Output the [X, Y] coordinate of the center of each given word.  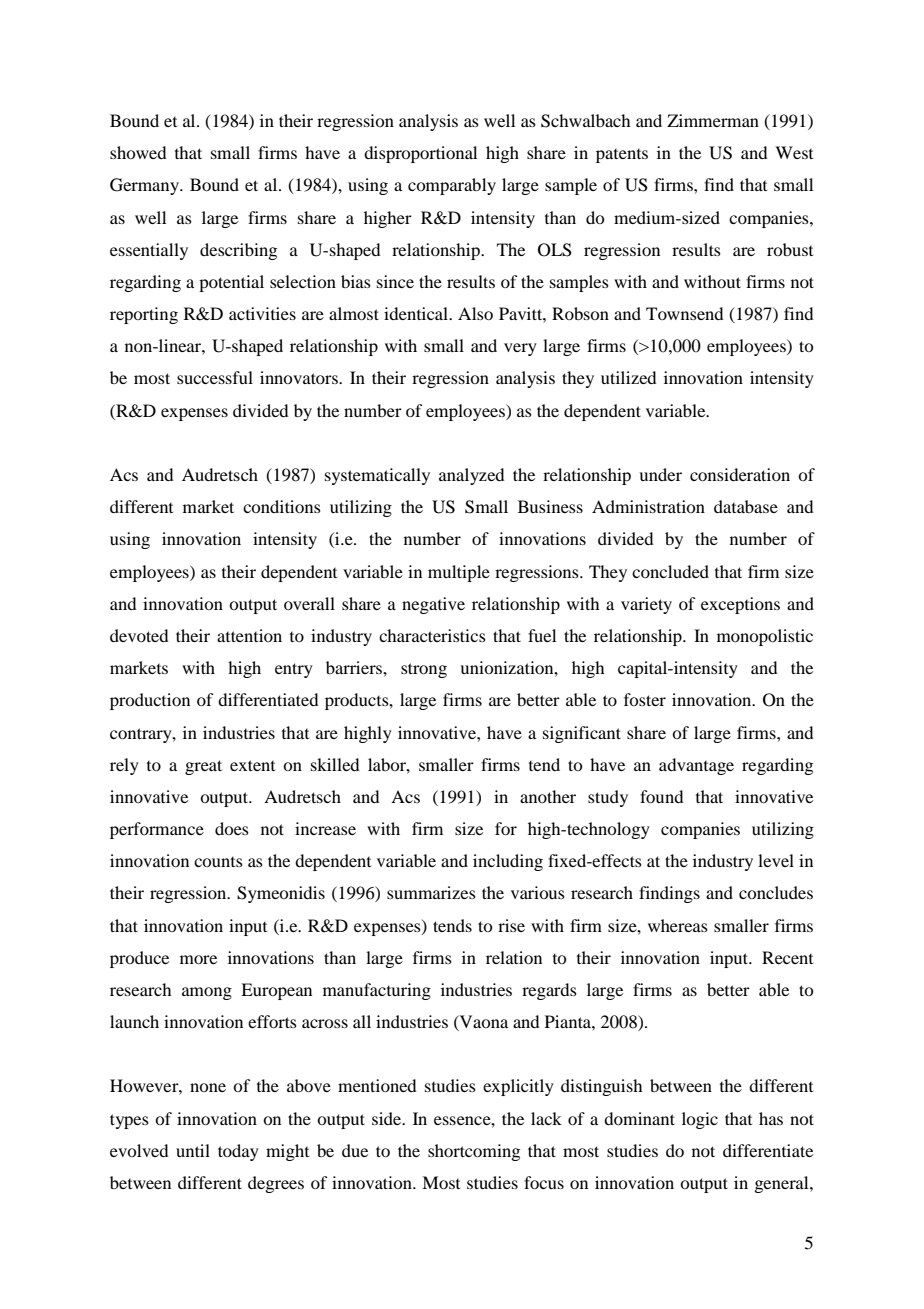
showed [138, 152]
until [193, 1150]
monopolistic [765, 637]
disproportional [420, 154]
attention [249, 635]
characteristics [432, 635]
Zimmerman [713, 120]
